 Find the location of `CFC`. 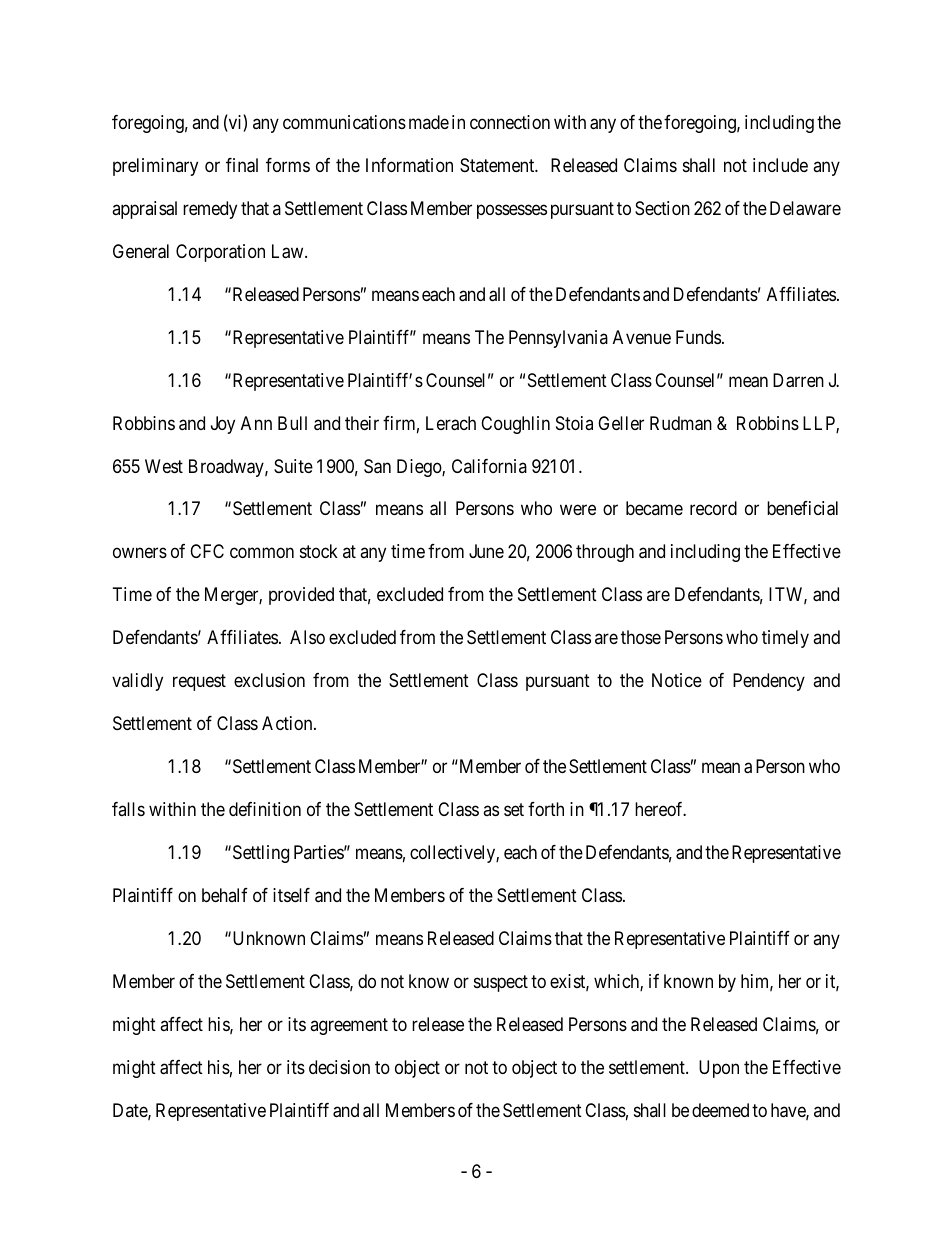

CFC is located at coordinates (207, 551).
